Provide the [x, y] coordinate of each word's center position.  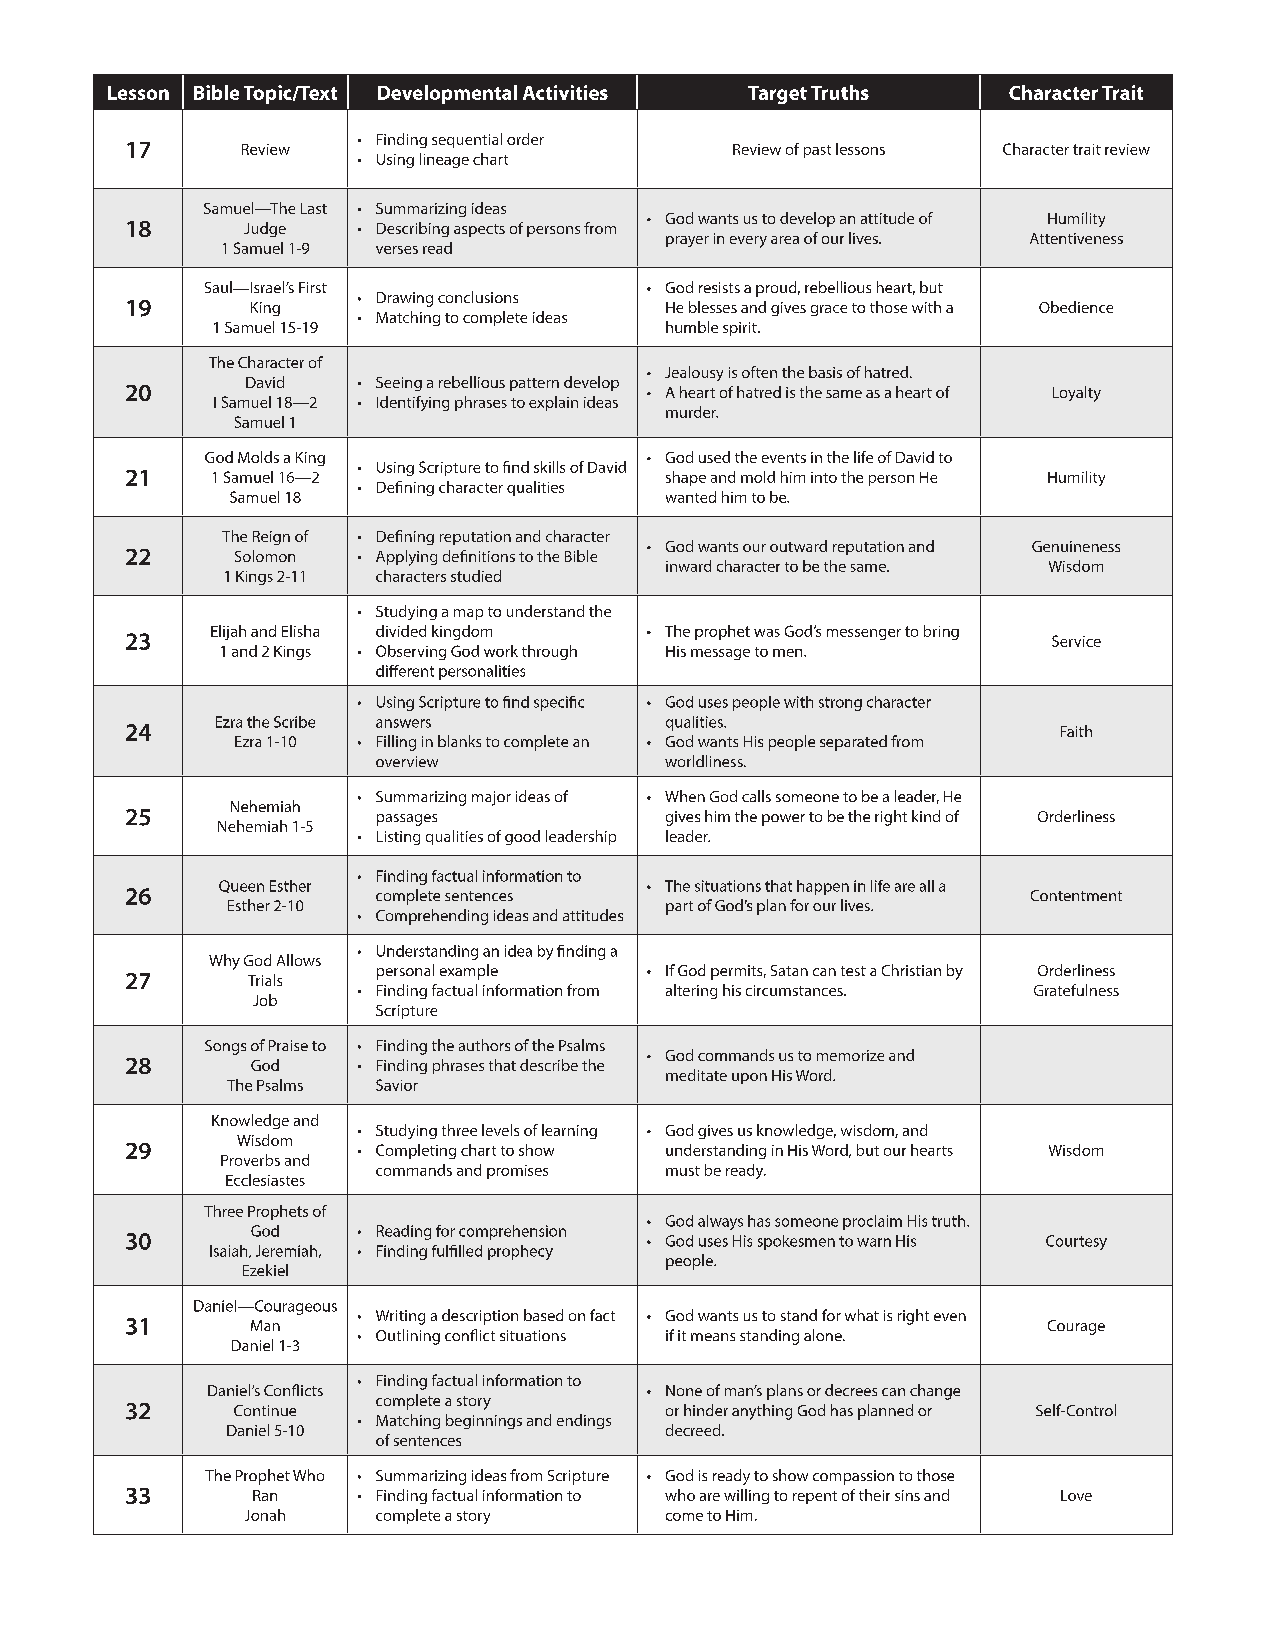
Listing [398, 838]
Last [314, 208]
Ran [265, 1495]
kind [926, 816]
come [684, 1517]
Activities [565, 92]
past [817, 151]
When [685, 796]
